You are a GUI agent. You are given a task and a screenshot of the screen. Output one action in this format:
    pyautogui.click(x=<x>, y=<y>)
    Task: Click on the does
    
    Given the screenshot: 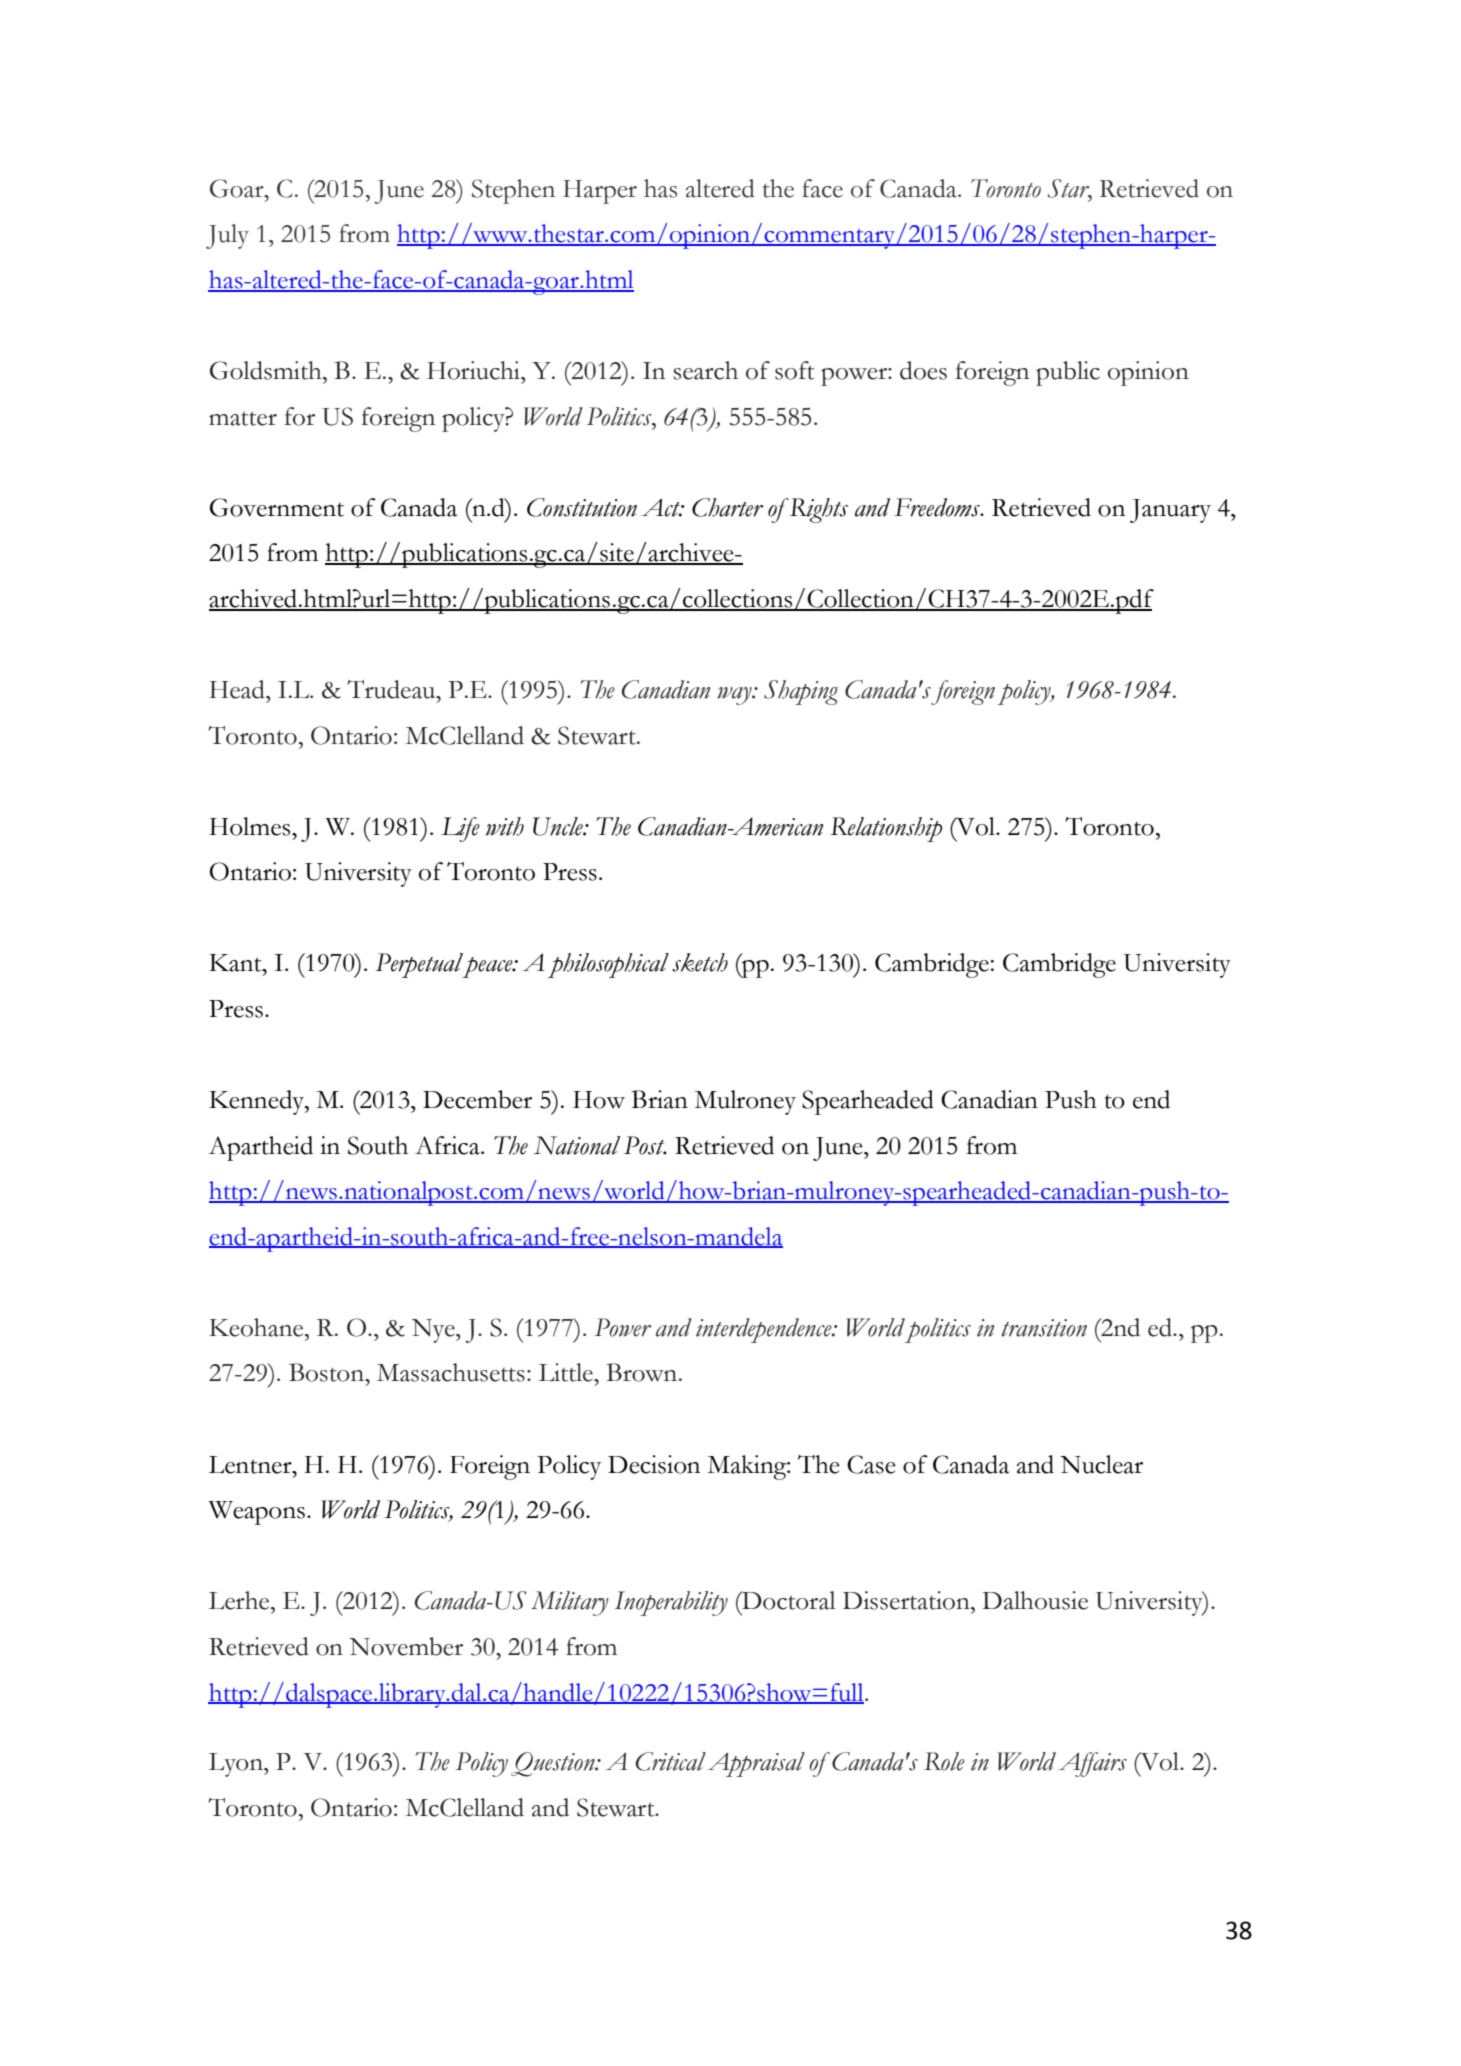 What is the action you would take?
    pyautogui.click(x=923, y=370)
